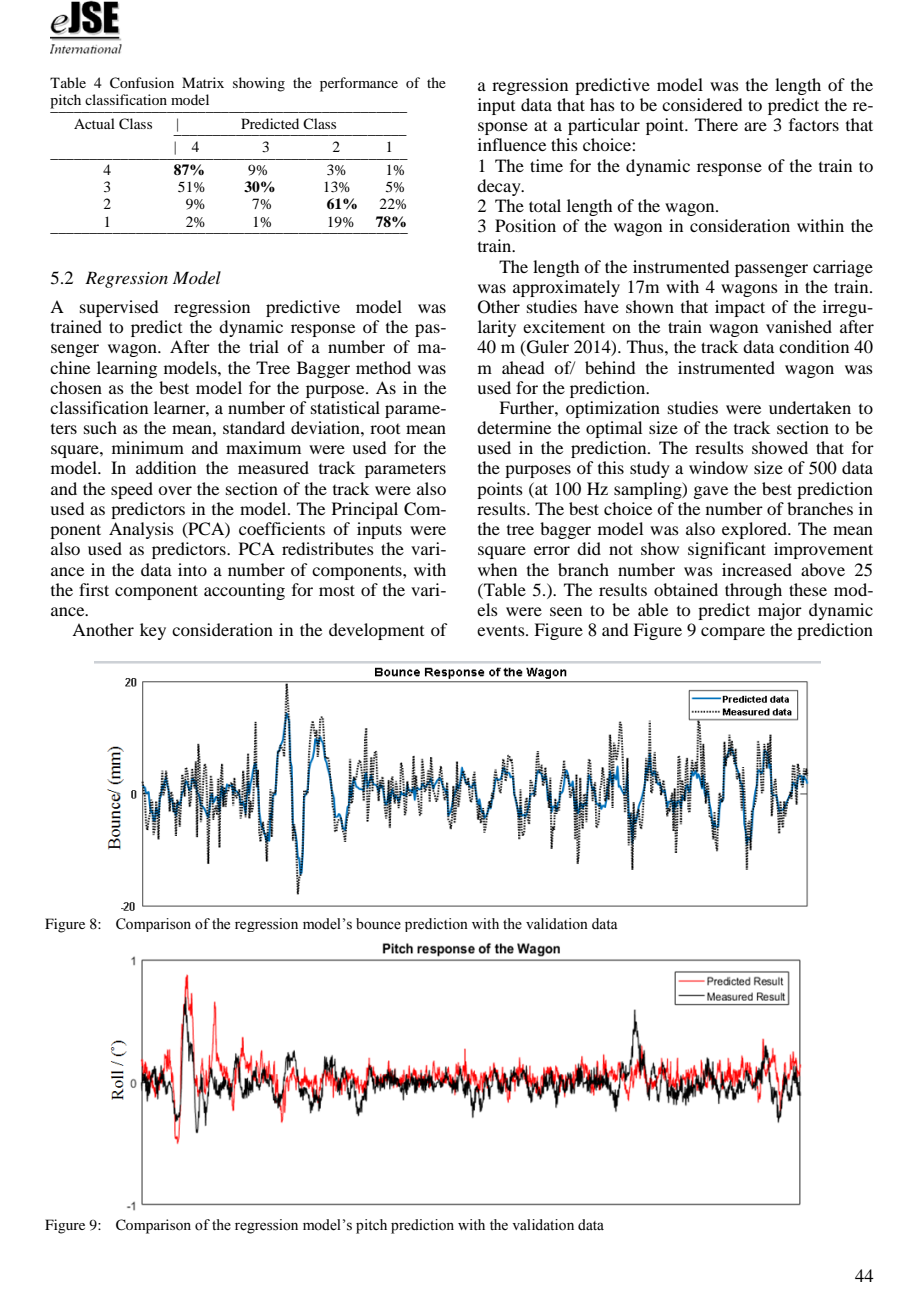 The width and height of the page is (924, 1308). Describe the element at coordinates (175, 490) in the page. I see `over` at that location.
